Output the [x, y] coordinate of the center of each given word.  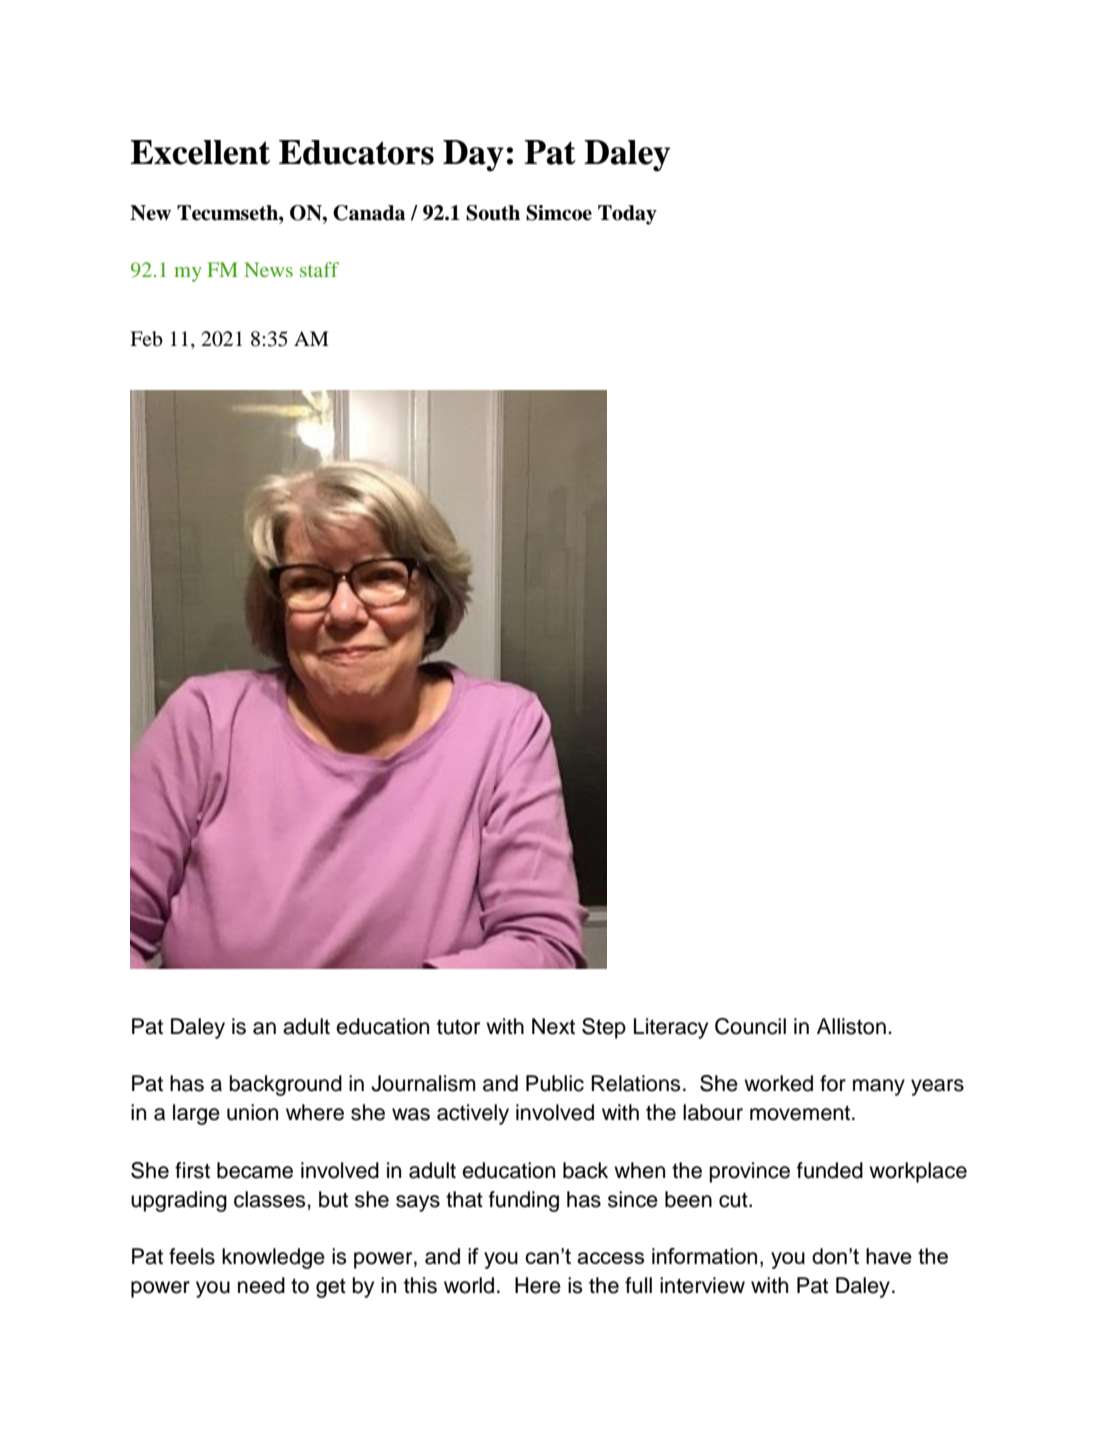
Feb [146, 339]
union [252, 1112]
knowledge [273, 1258]
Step [604, 1028]
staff [319, 269]
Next [553, 1026]
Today [627, 215]
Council [750, 1026]
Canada [369, 213]
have [889, 1256]
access [610, 1258]
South [493, 213]
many [879, 1087]
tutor [458, 1027]
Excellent [200, 152]
